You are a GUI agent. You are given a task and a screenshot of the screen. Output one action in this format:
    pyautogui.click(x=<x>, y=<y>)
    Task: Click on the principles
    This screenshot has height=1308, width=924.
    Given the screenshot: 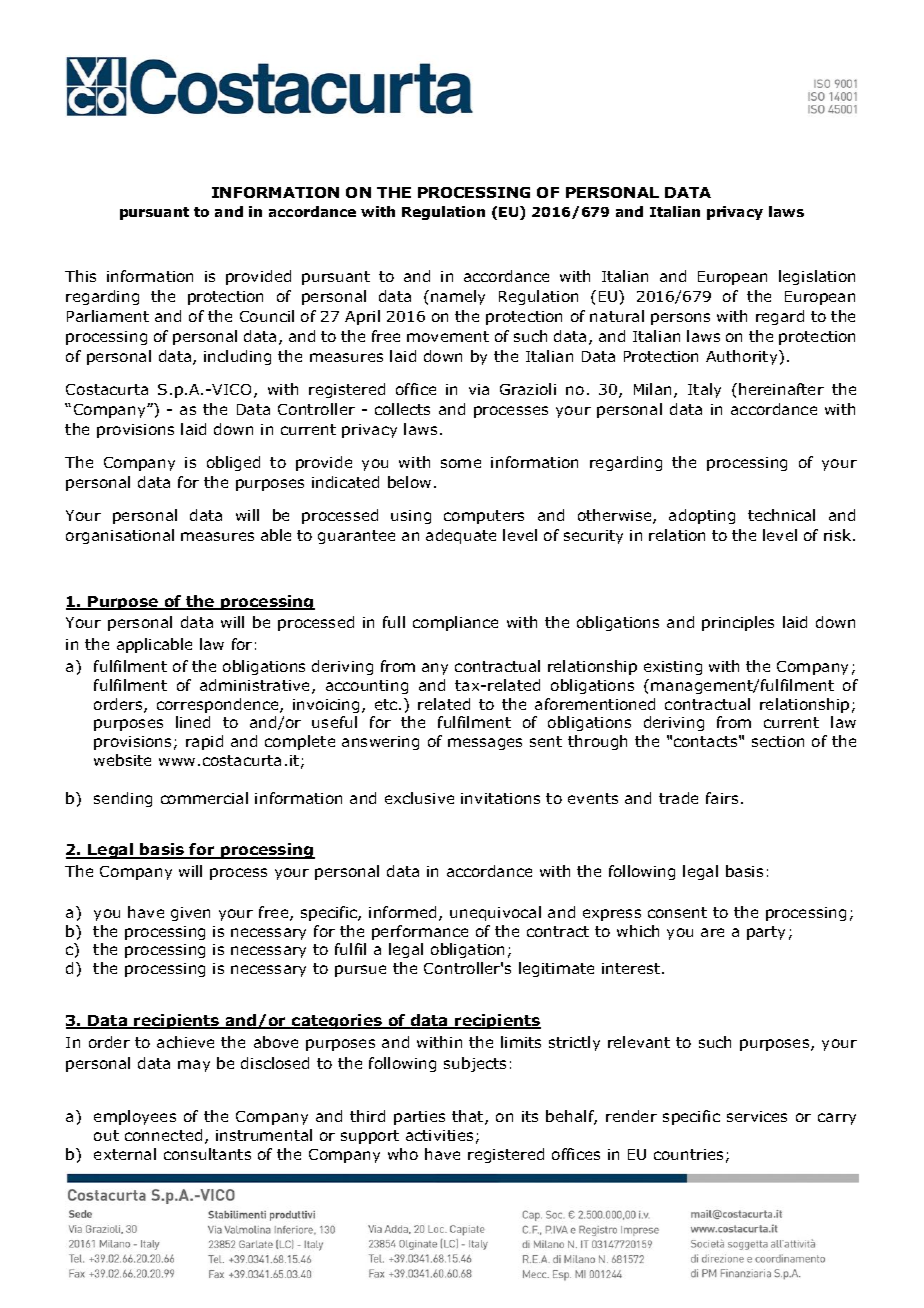 What is the action you would take?
    pyautogui.click(x=738, y=623)
